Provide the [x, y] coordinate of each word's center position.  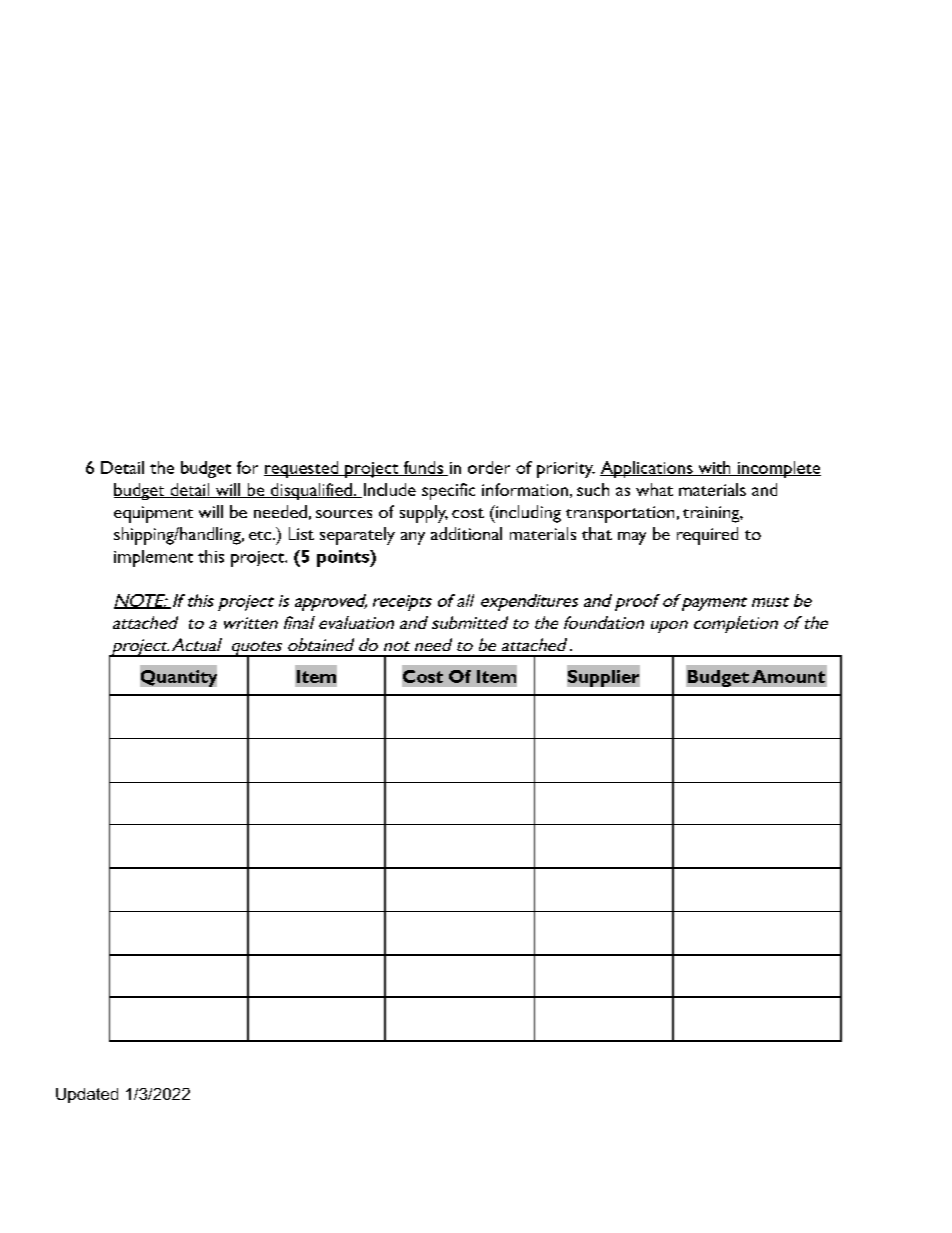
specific [448, 491]
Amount [788, 676]
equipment [153, 514]
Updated [87, 1095]
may [632, 538]
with [714, 468]
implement [153, 558]
